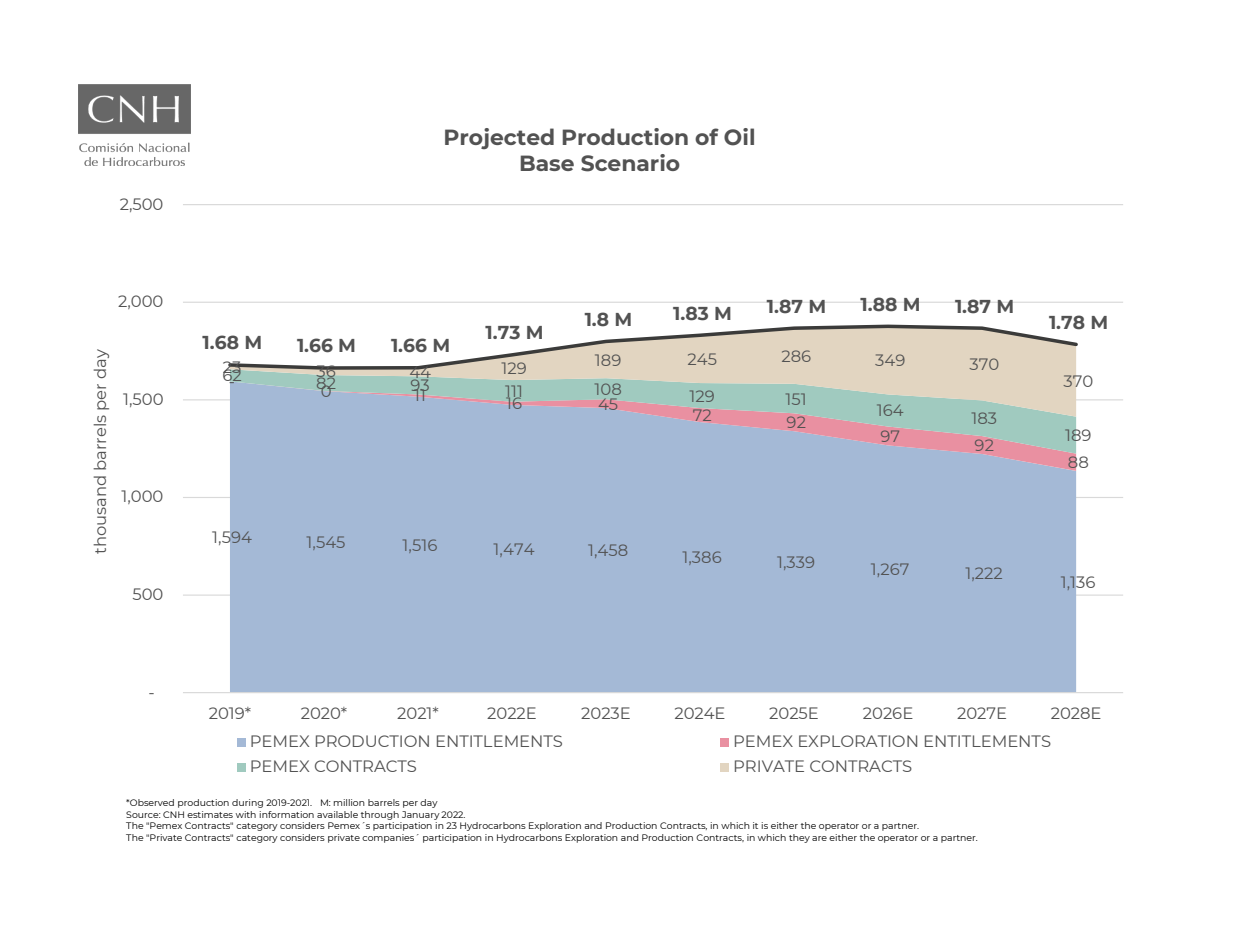 Image resolution: width=1233 pixels, height=952 pixels. Describe the element at coordinates (819, 838) in the page. I see `are` at that location.
